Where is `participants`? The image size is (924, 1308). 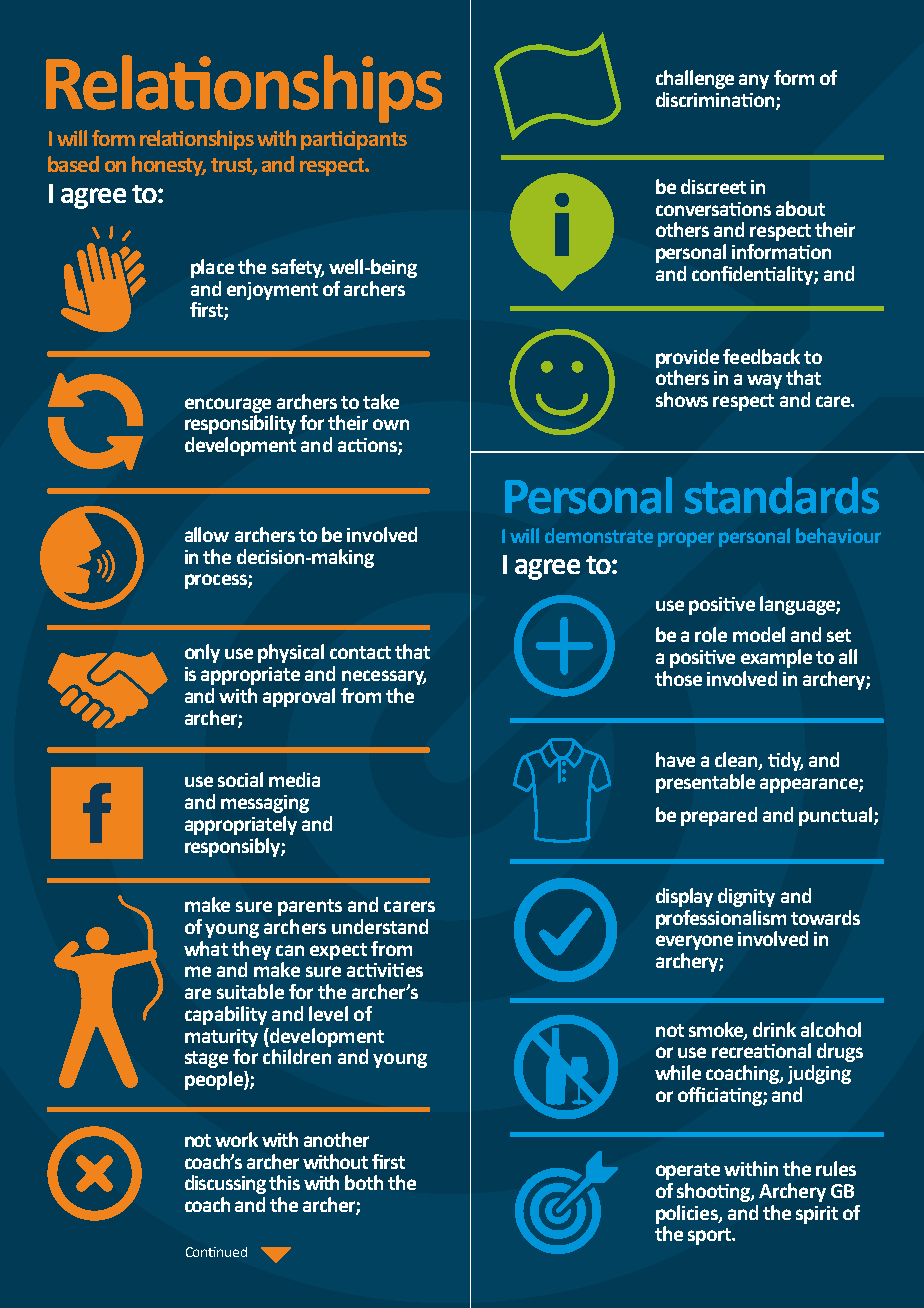 participants is located at coordinates (354, 140).
